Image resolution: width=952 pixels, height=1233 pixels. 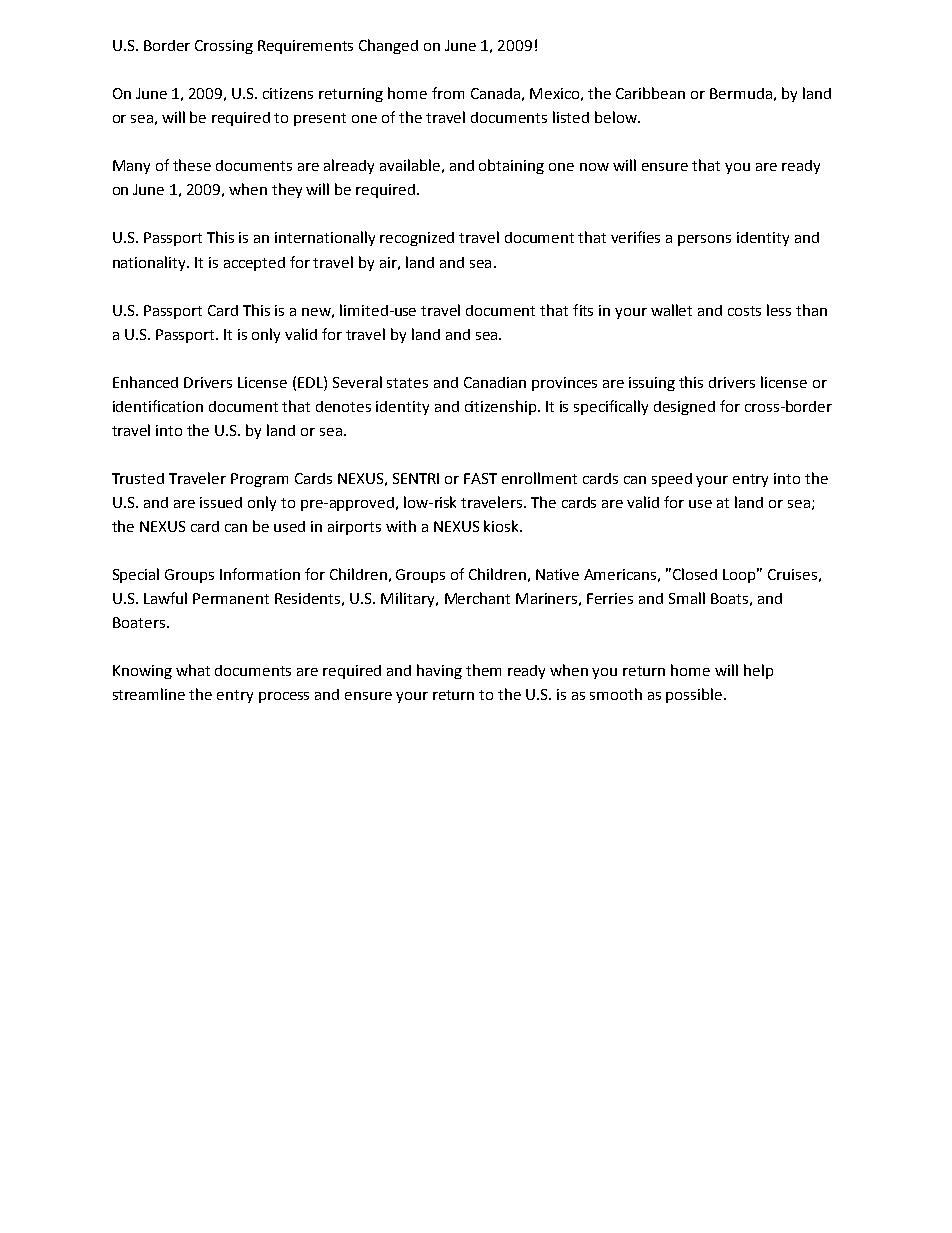 What do you see at coordinates (193, 670) in the document?
I see `what` at bounding box center [193, 670].
